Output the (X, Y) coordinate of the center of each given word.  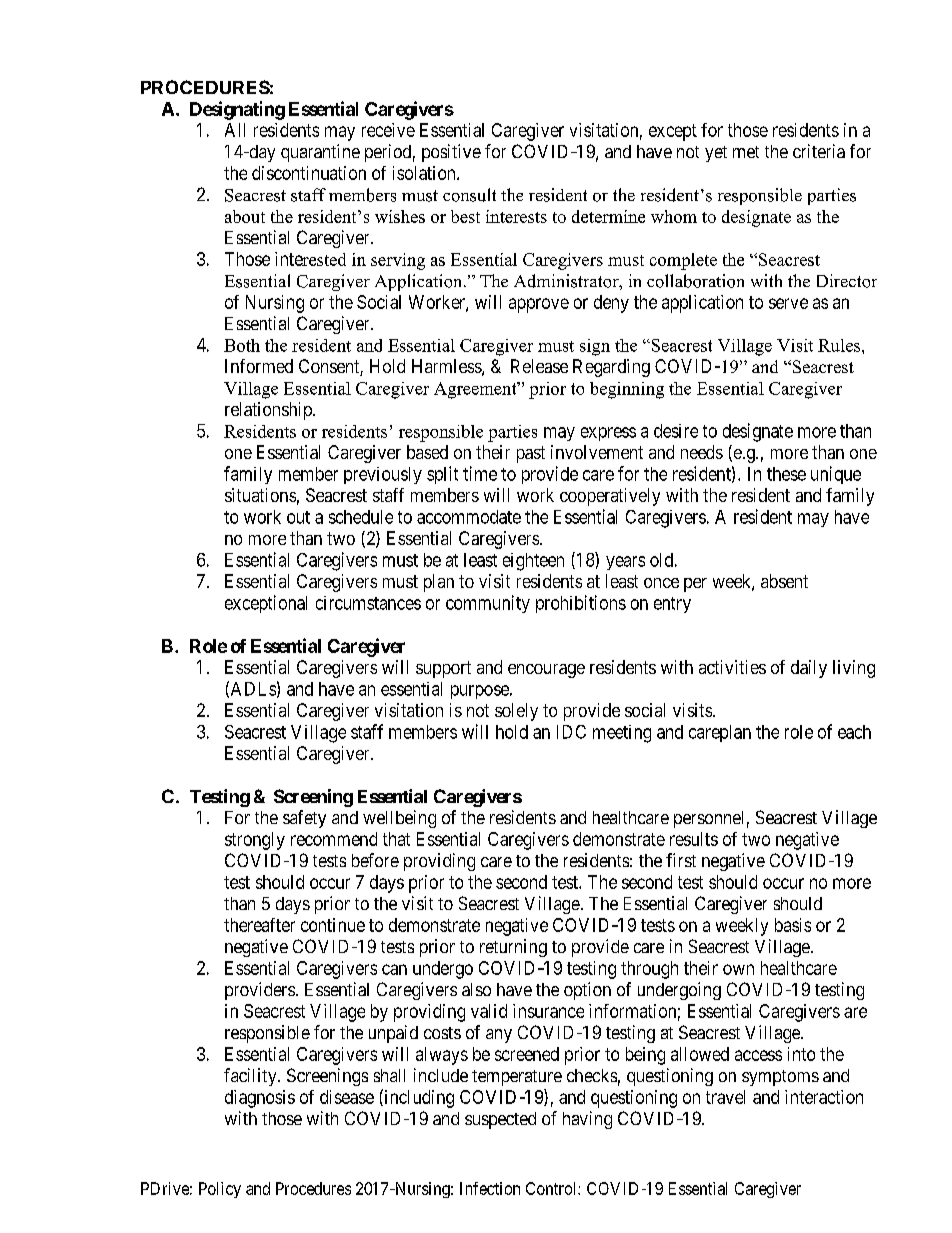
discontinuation (309, 173)
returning (513, 948)
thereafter (259, 925)
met (746, 152)
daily (809, 669)
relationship (269, 411)
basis (793, 925)
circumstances (368, 603)
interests (516, 216)
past (531, 454)
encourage (546, 671)
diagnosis (260, 1099)
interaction (824, 1097)
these (786, 474)
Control (552, 1188)
